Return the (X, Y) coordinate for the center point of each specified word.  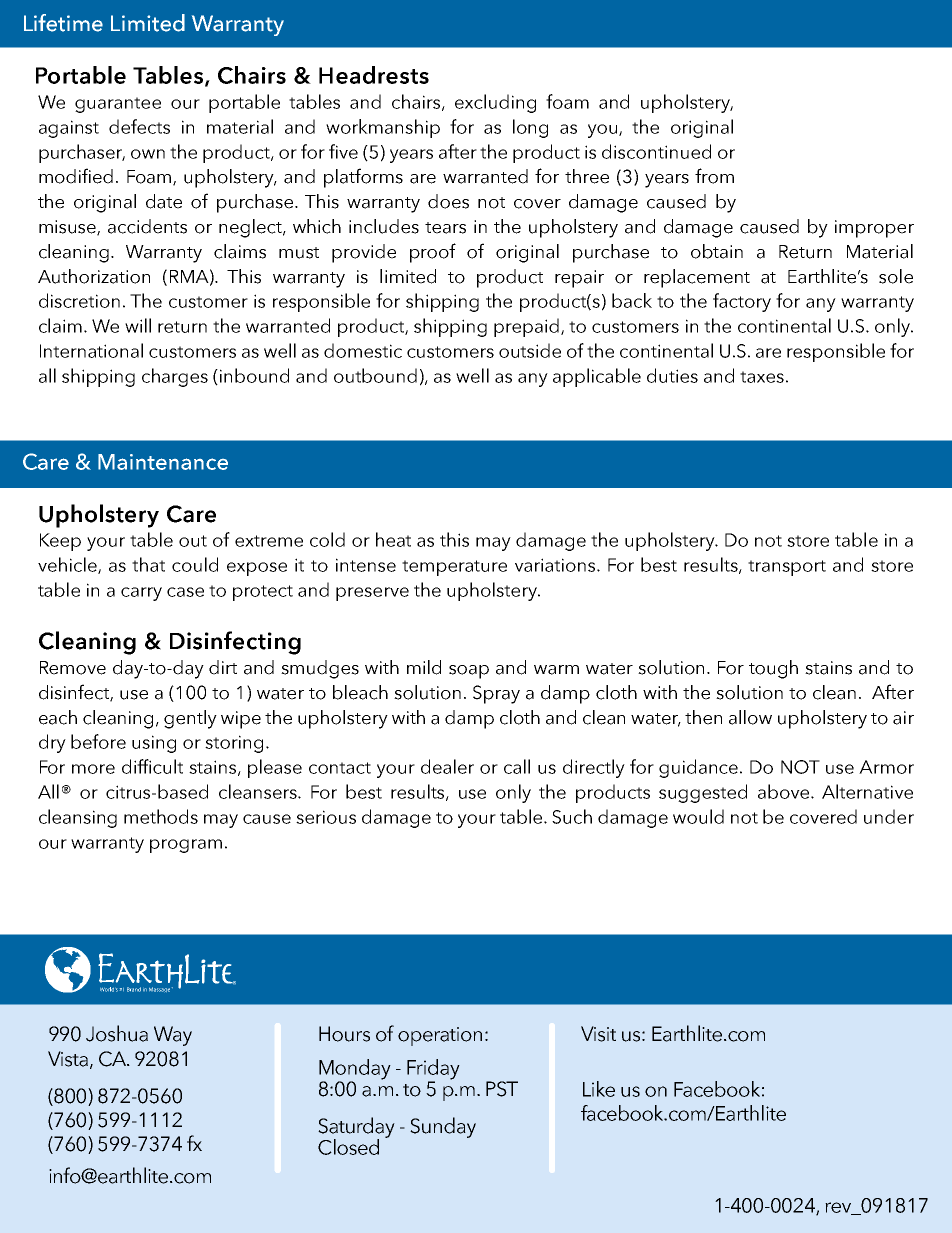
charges (175, 377)
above (785, 791)
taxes (762, 377)
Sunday (443, 1127)
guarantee (118, 105)
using (154, 744)
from (714, 176)
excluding (495, 103)
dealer (447, 766)
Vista (69, 1060)
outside (530, 350)
